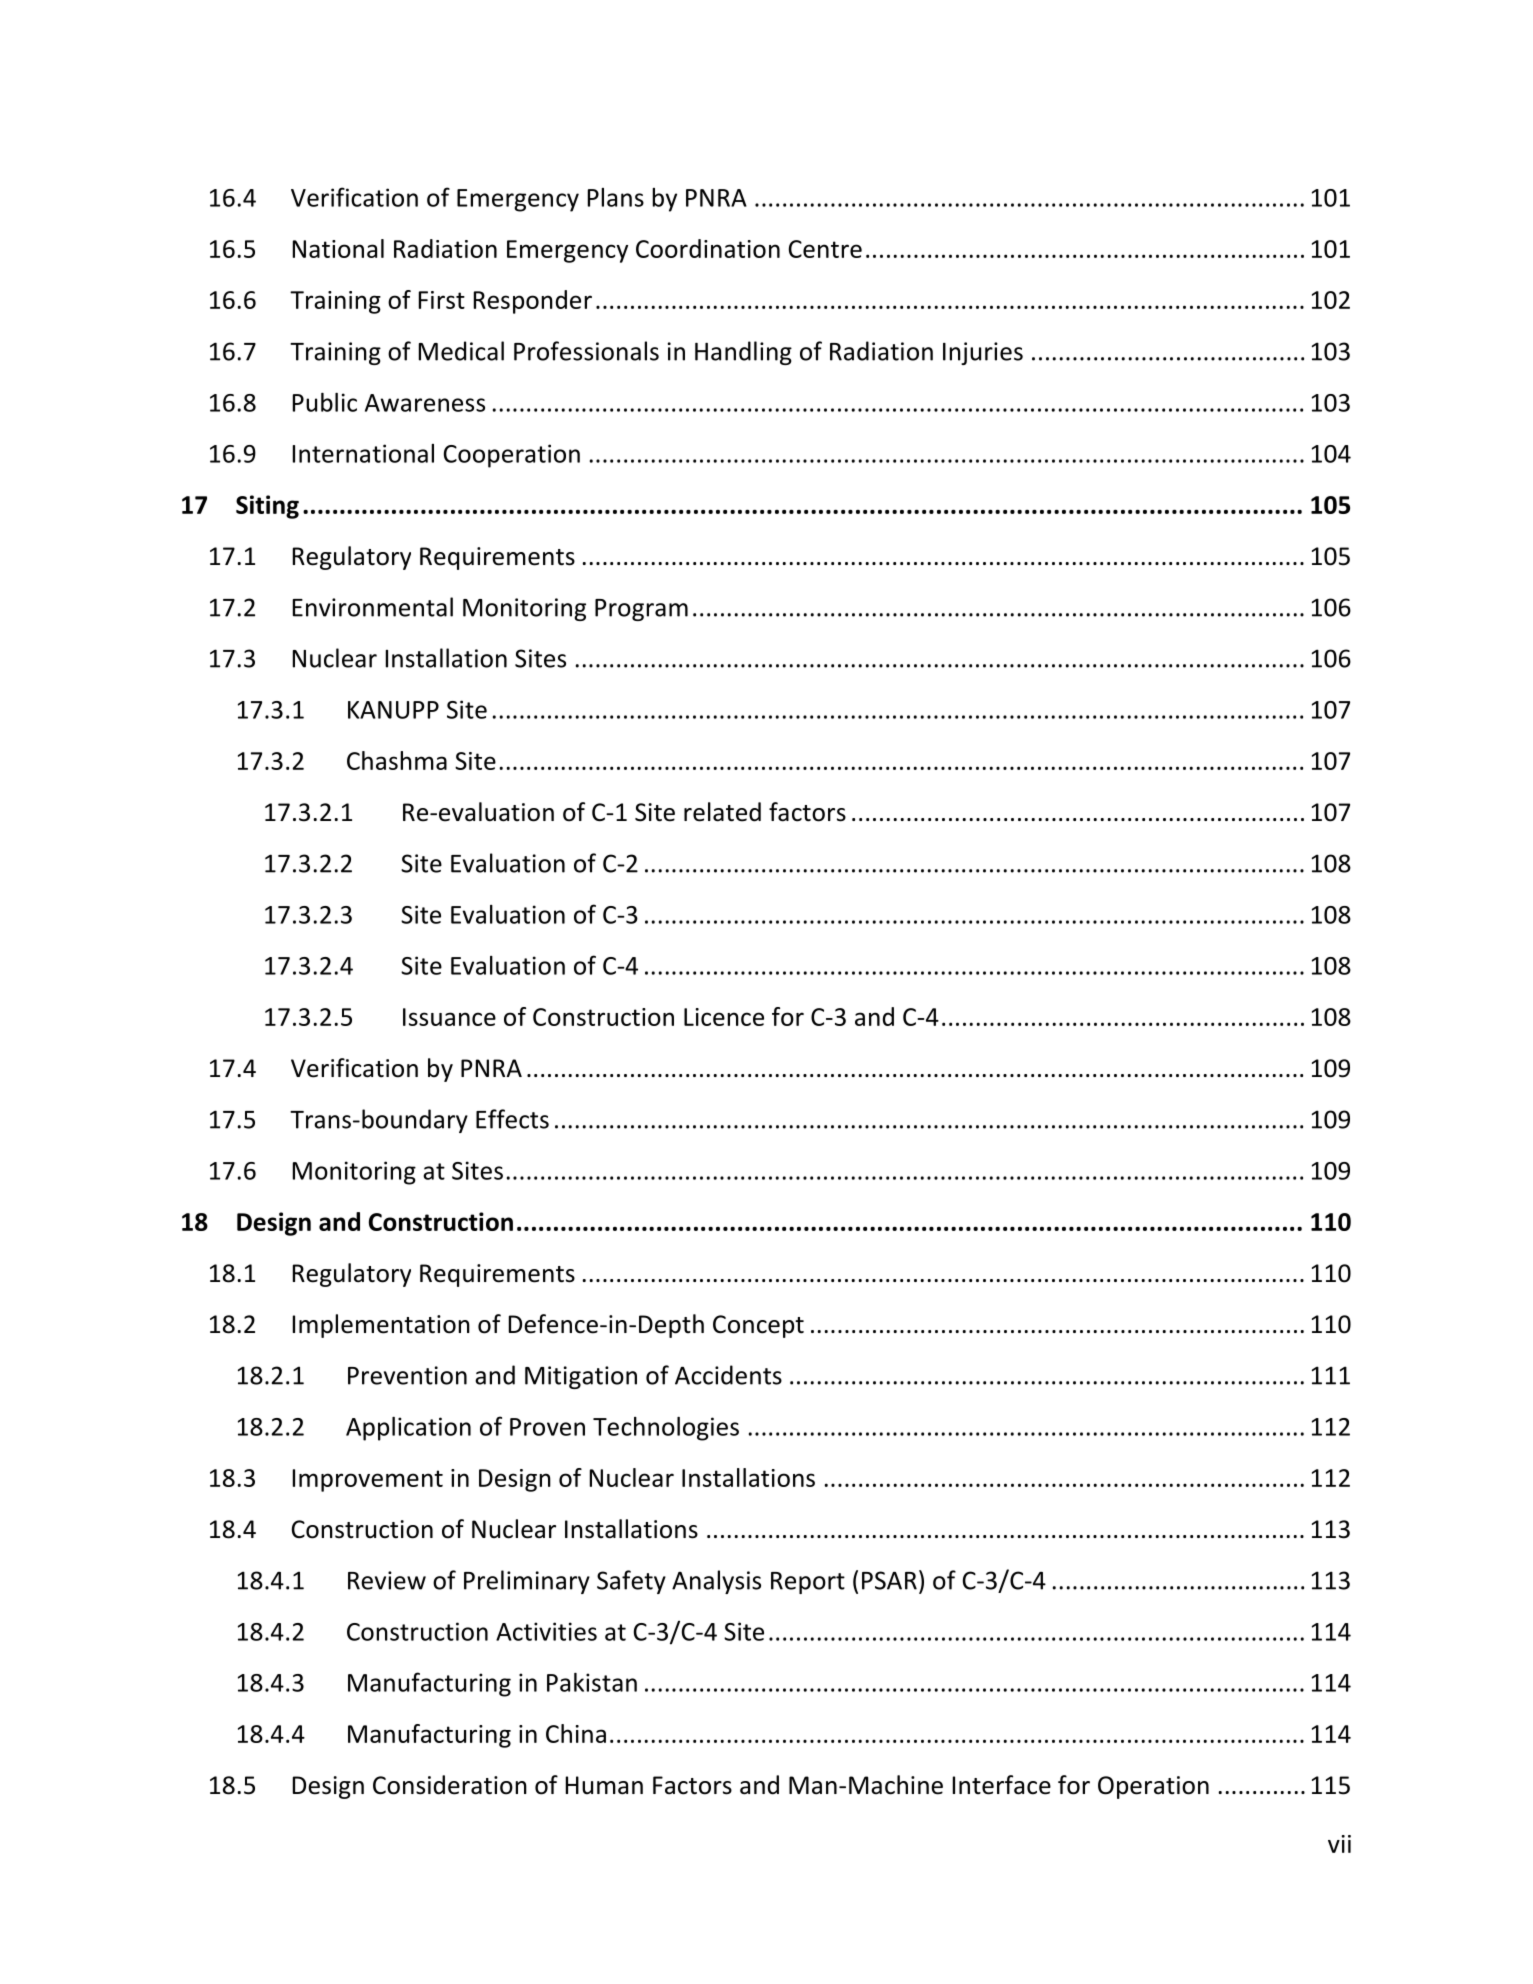 This image has width=1533, height=1984. What do you see at coordinates (408, 1429) in the image?
I see `Application` at bounding box center [408, 1429].
